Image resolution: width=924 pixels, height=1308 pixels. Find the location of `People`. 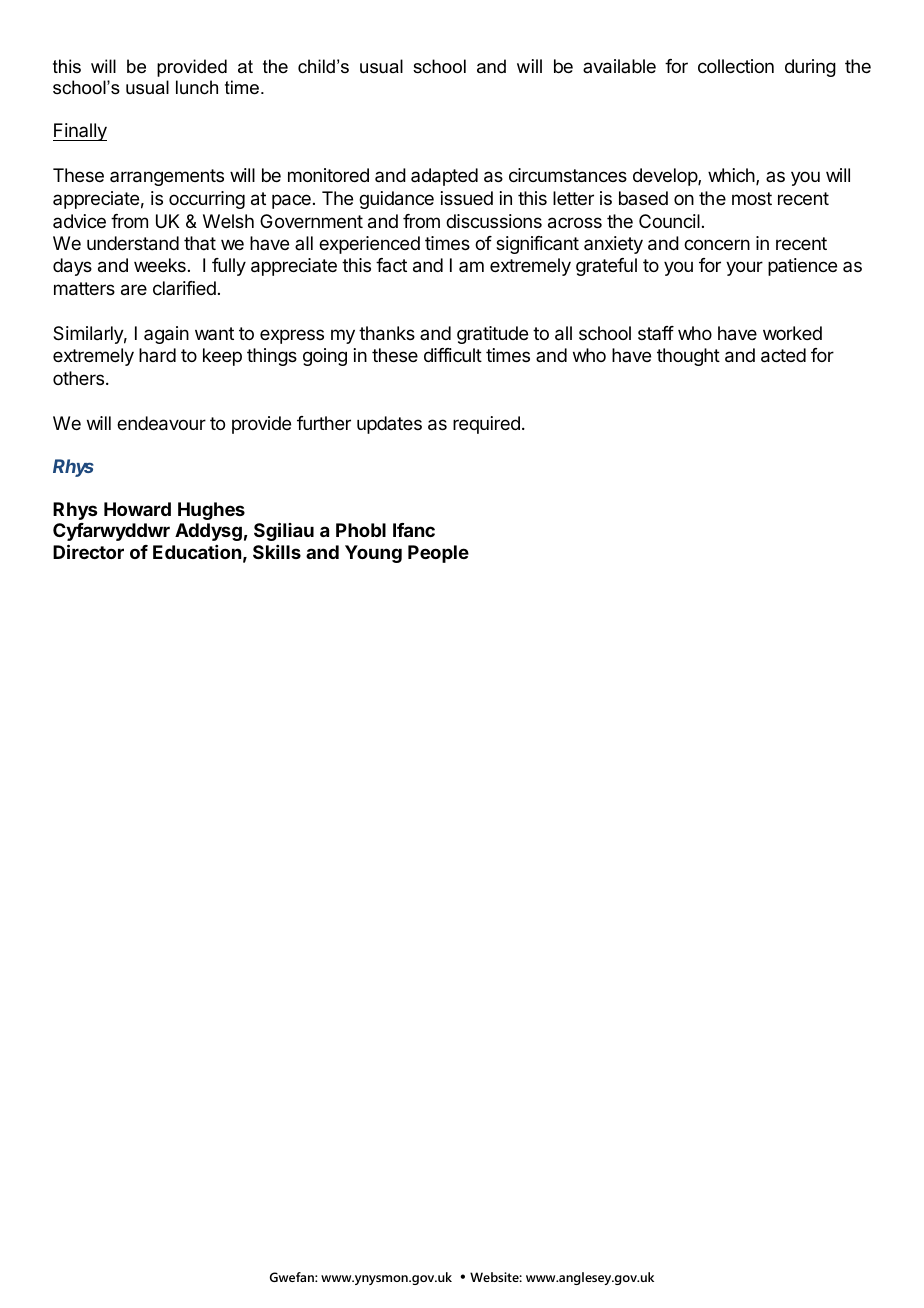

People is located at coordinates (438, 554).
